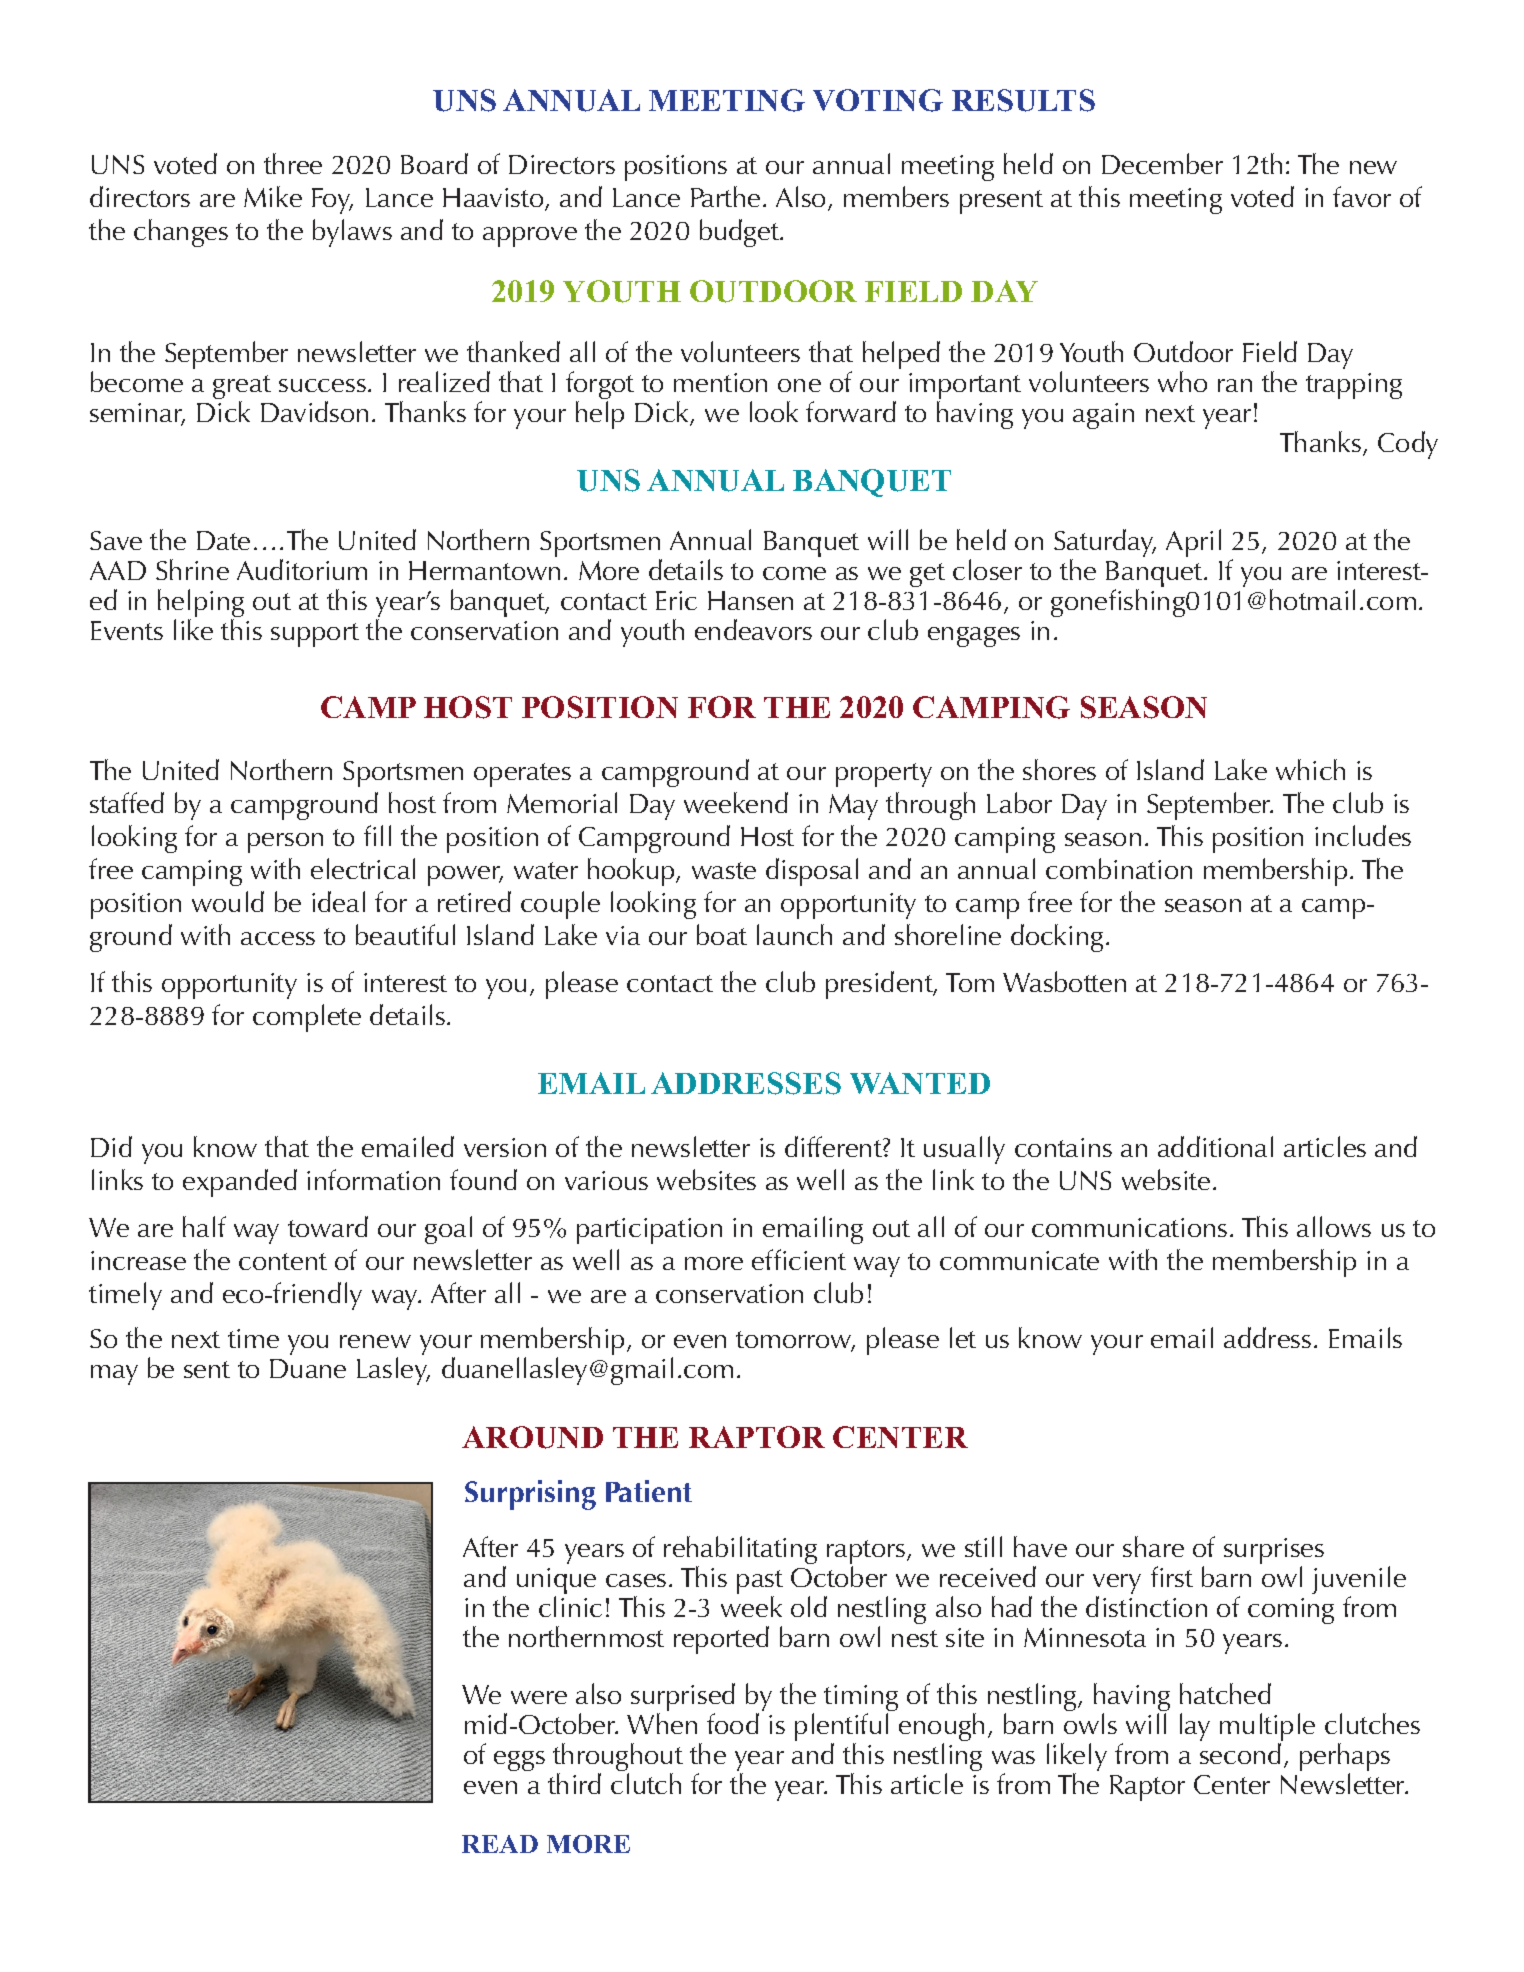  Describe the element at coordinates (733, 1723) in the document. I see `food` at that location.
